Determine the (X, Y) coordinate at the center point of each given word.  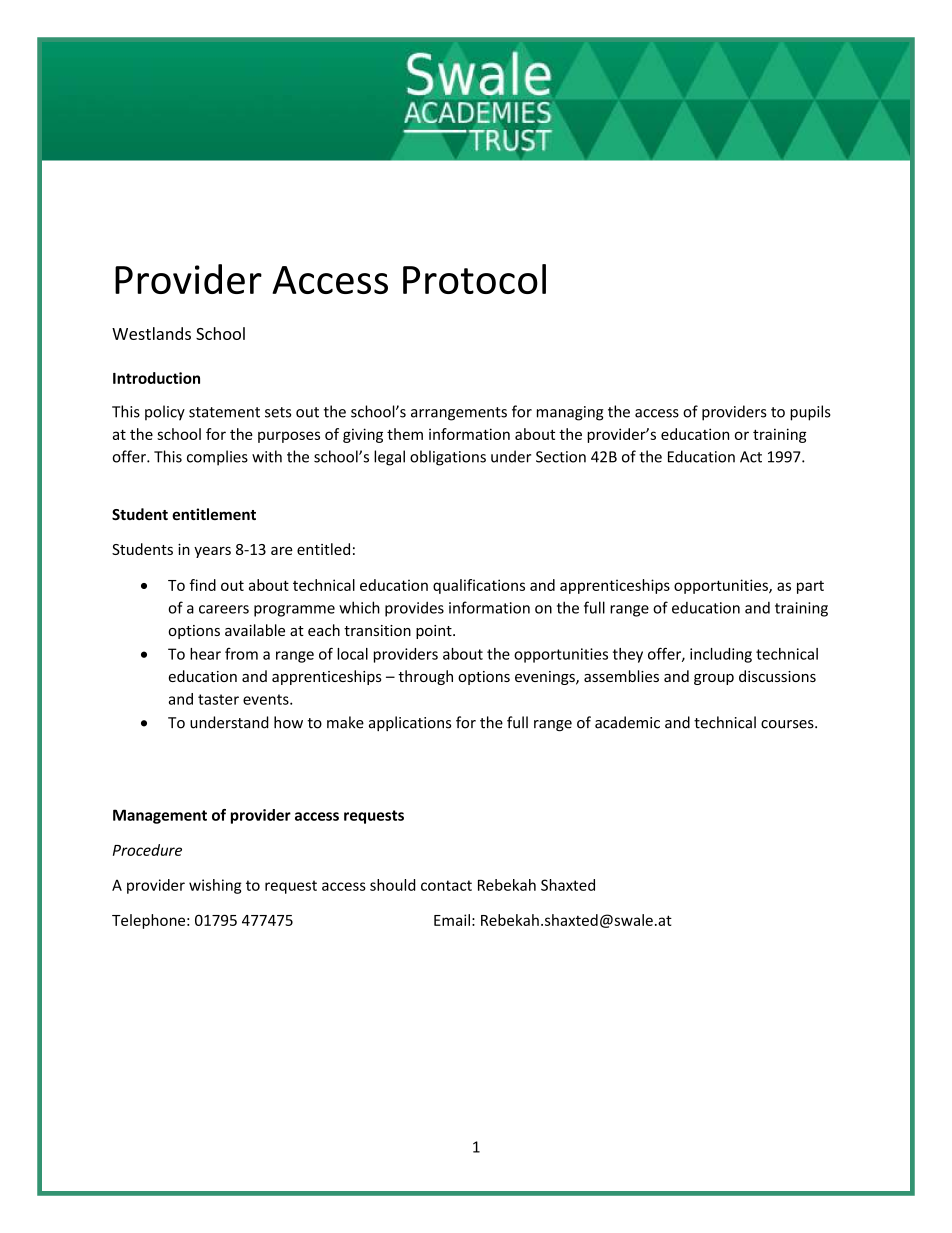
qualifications (479, 586)
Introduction (156, 378)
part (810, 587)
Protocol (474, 279)
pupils (810, 413)
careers (224, 609)
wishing (215, 886)
